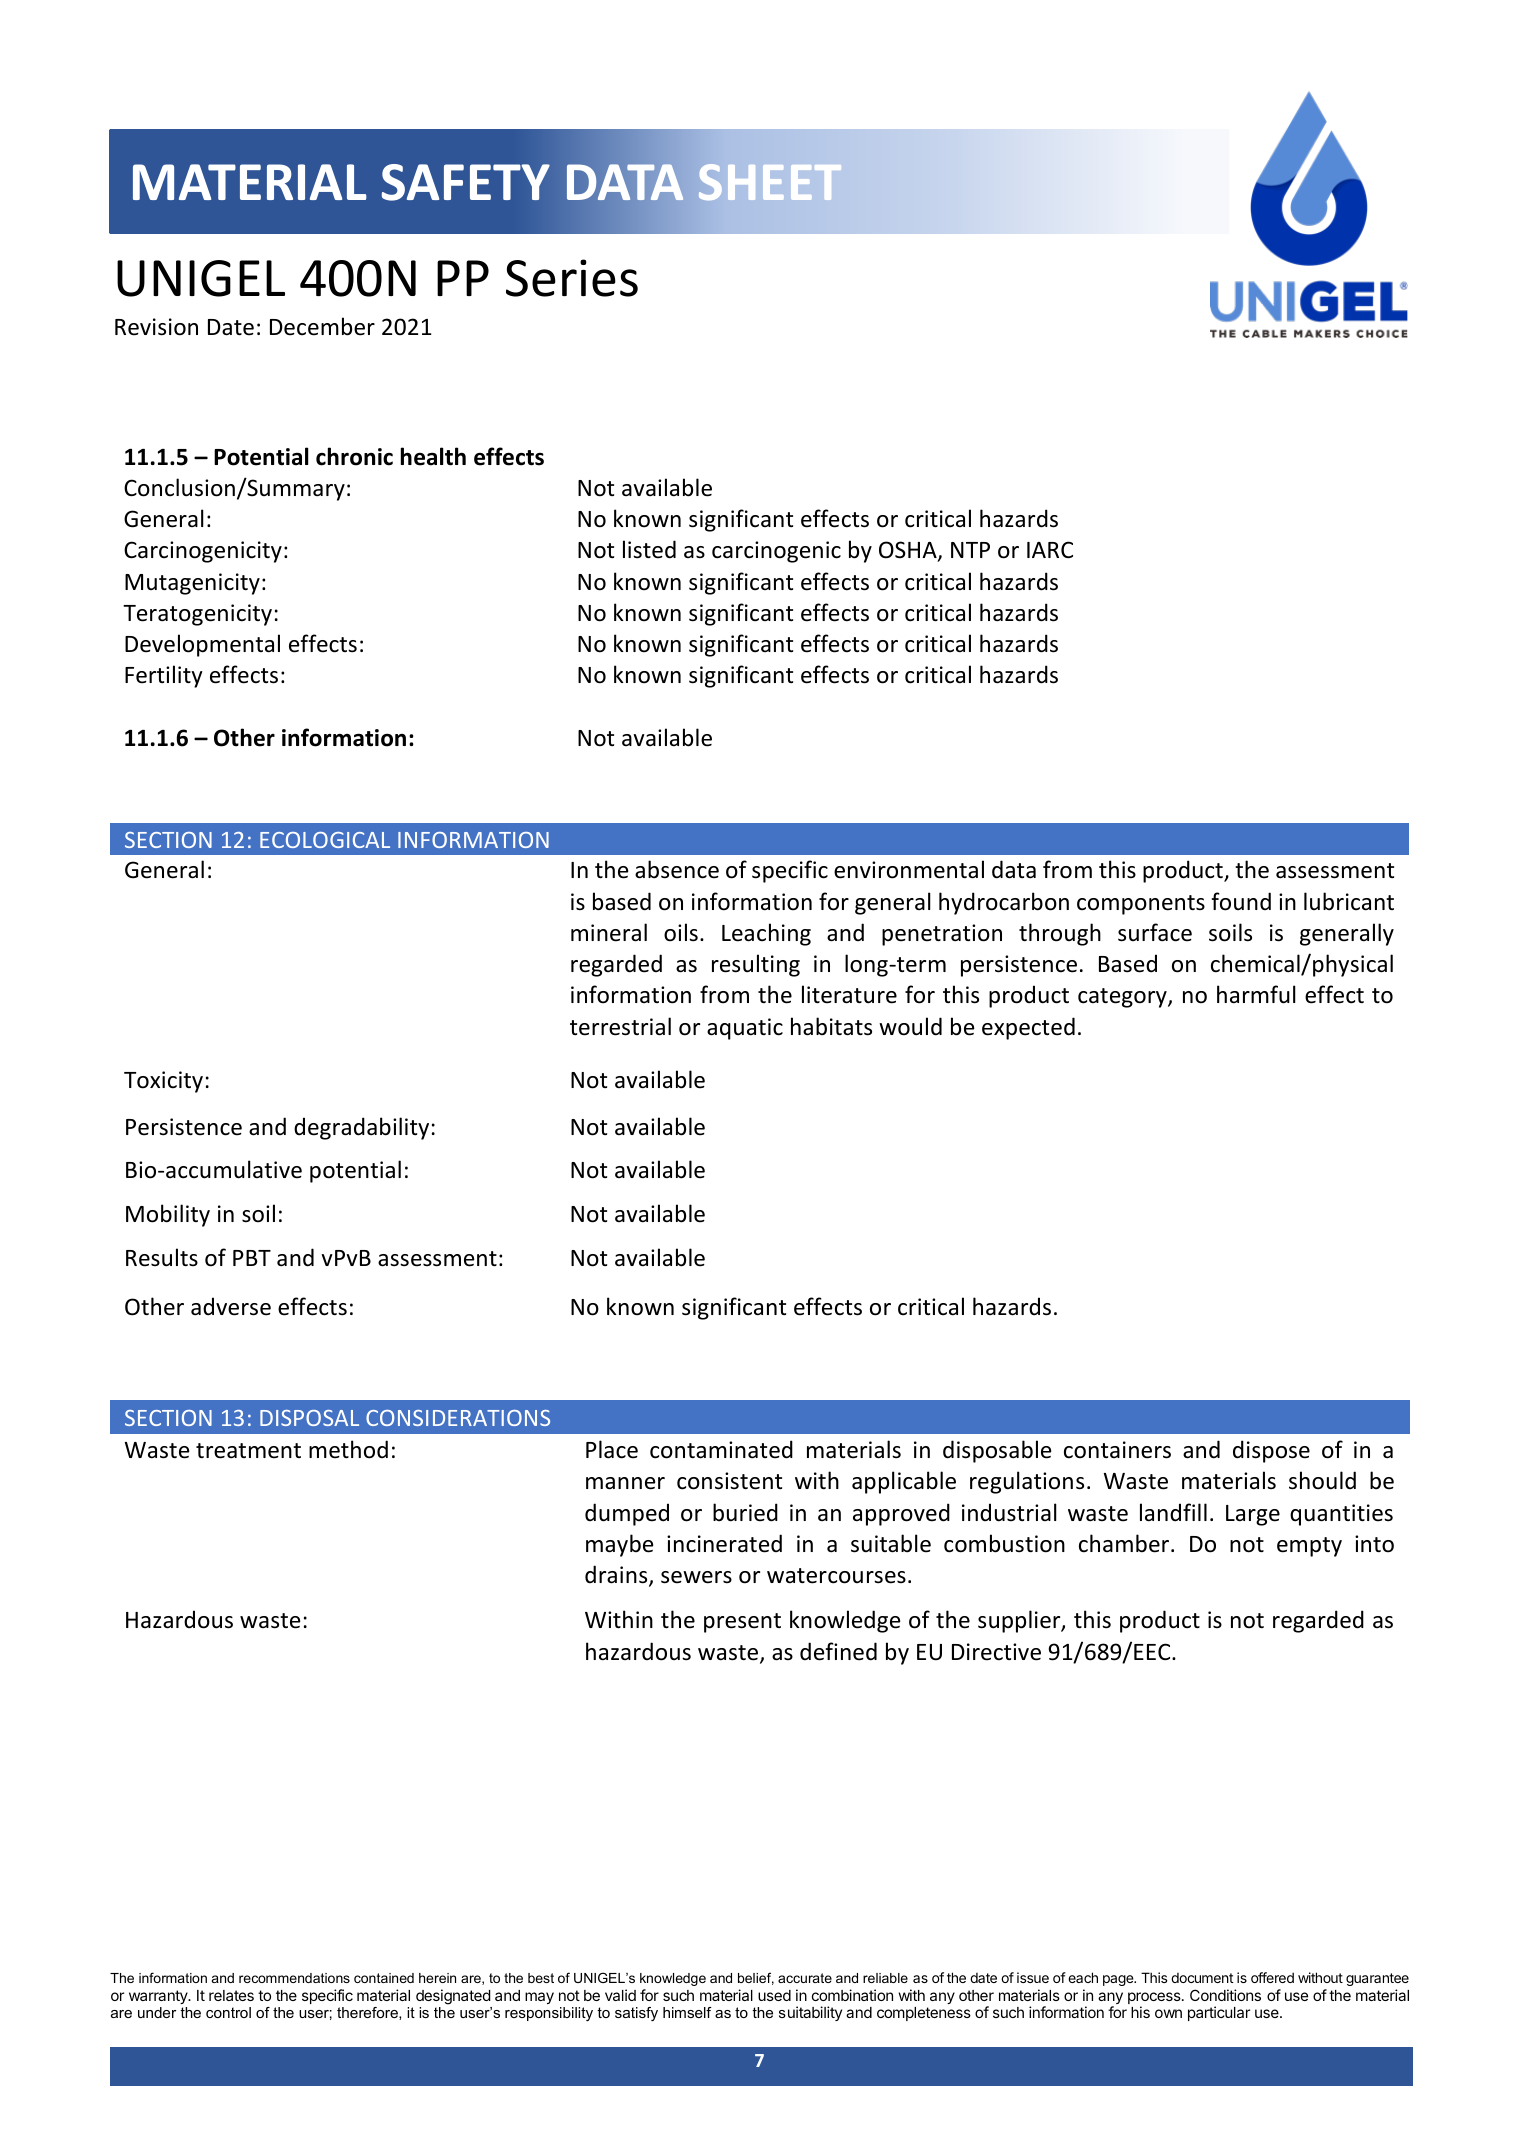 The image size is (1520, 2149). Describe the element at coordinates (756, 1978) in the document. I see `belief` at that location.
